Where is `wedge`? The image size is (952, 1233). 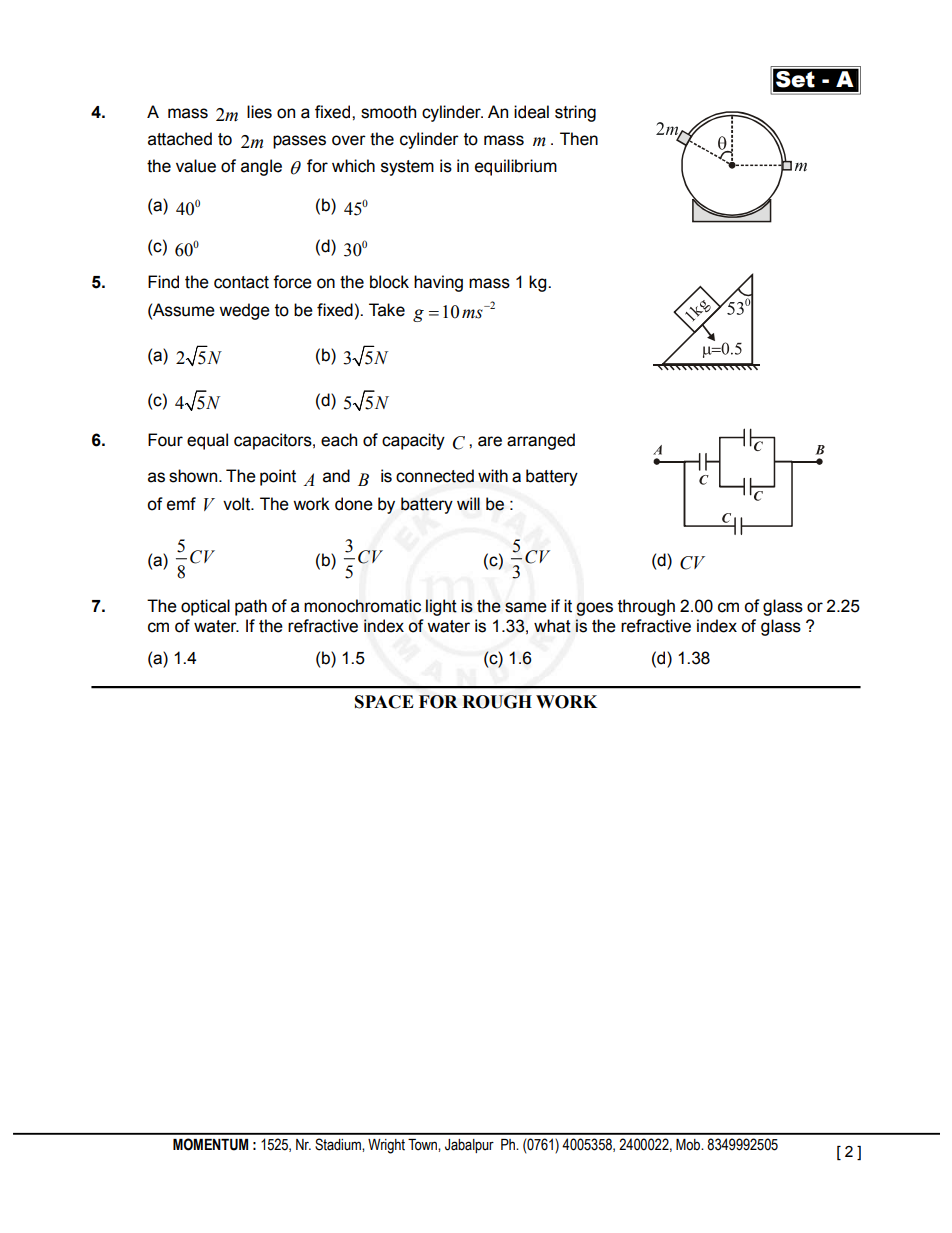
wedge is located at coordinates (244, 311).
